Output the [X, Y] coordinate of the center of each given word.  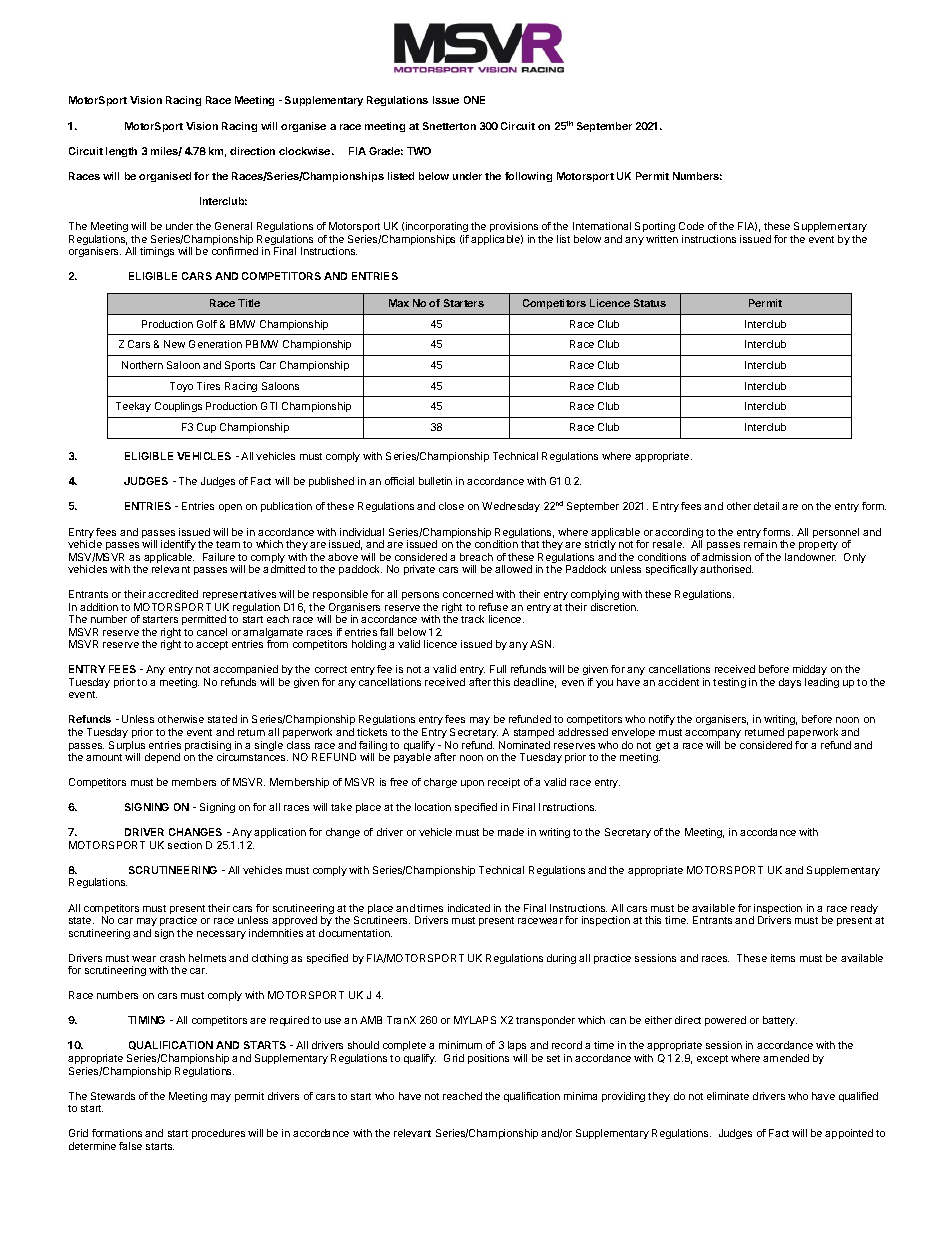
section [185, 845]
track [472, 619]
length [121, 152]
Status [650, 303]
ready [864, 909]
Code [691, 226]
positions [488, 1059]
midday [810, 672]
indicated [469, 908]
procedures [218, 1134]
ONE [474, 100]
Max [399, 303]
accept [212, 645]
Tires [208, 386]
